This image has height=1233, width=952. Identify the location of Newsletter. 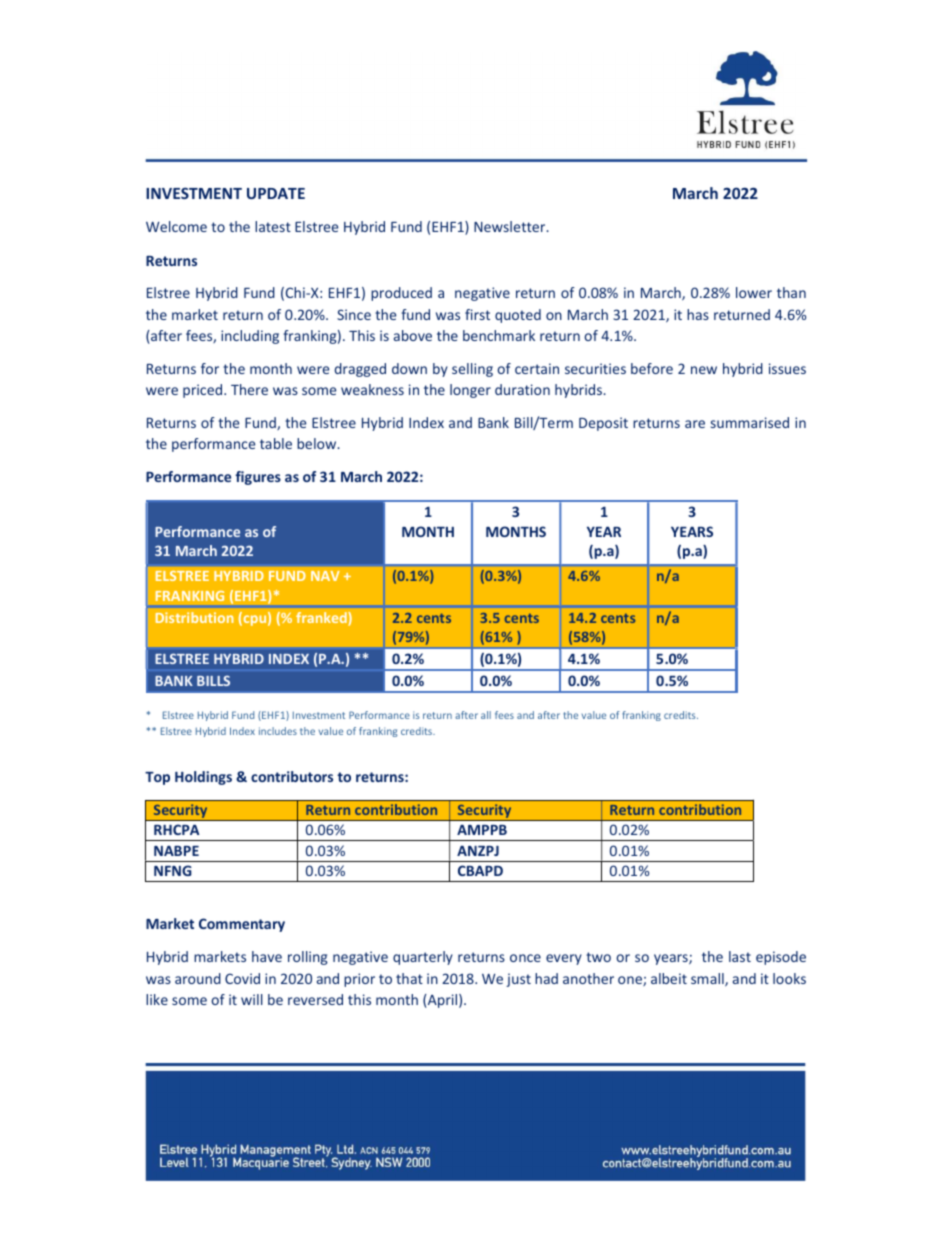
(511, 226).
